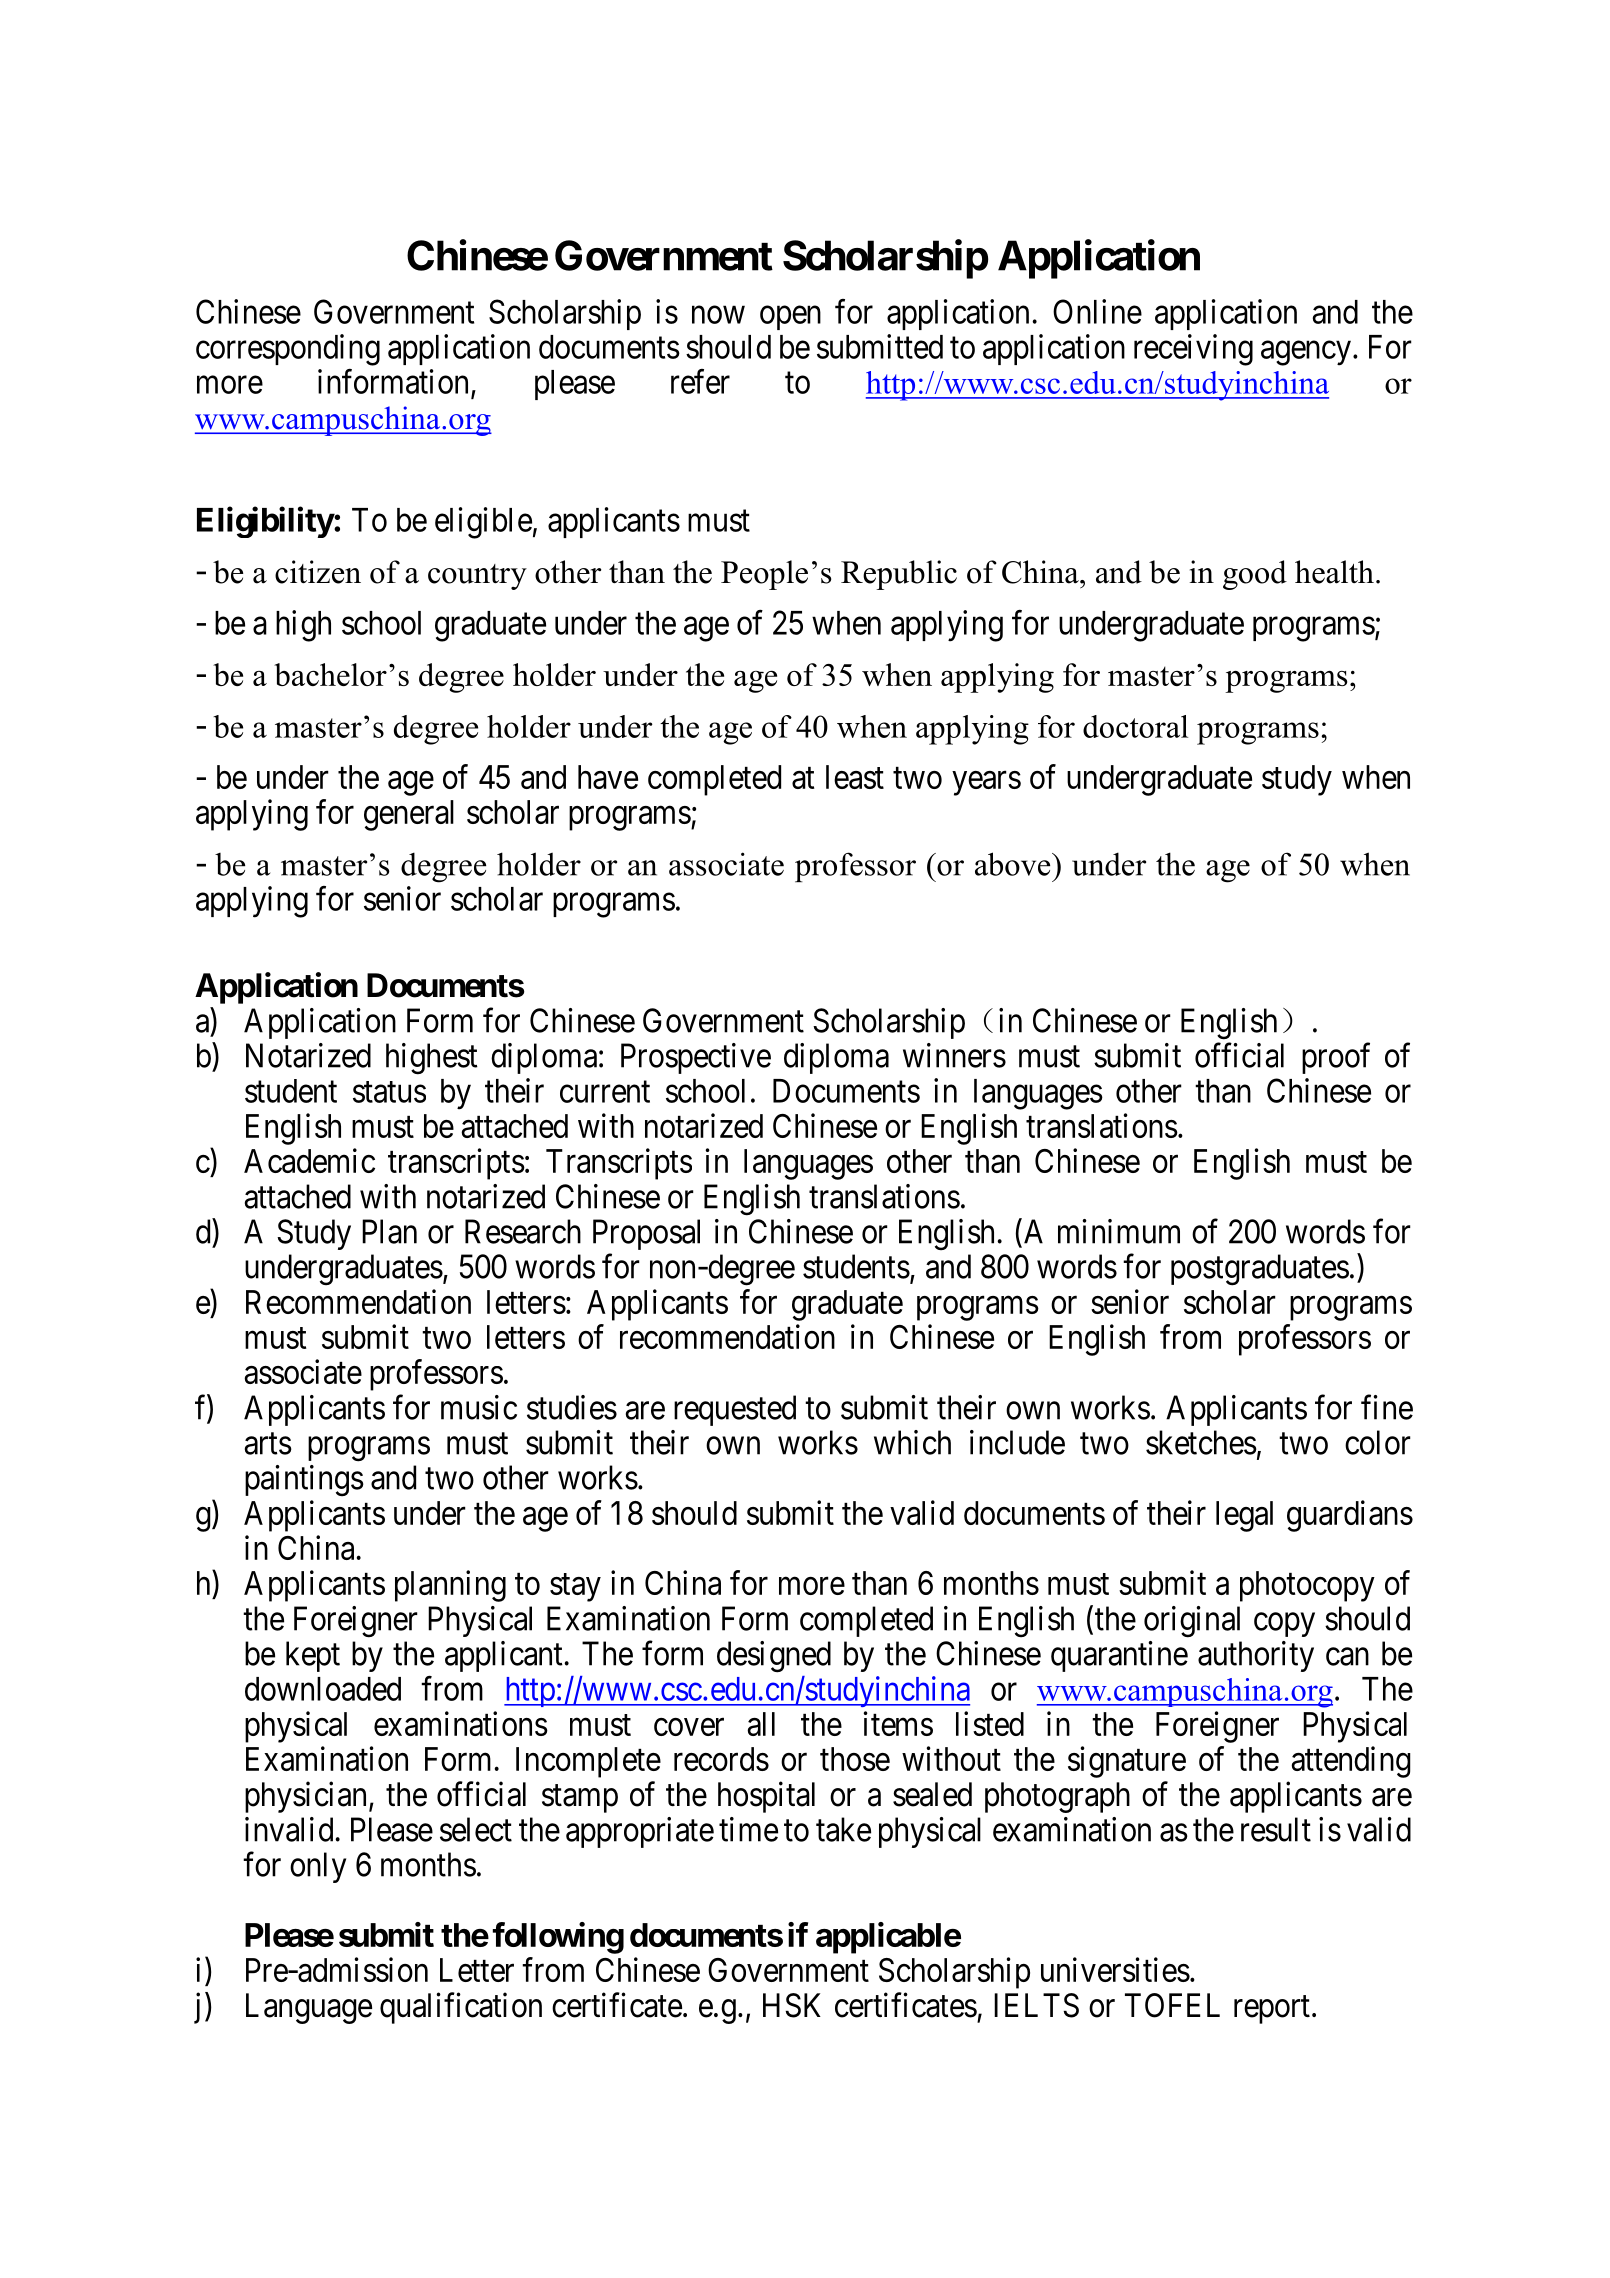 The height and width of the screenshot is (2278, 1610). Describe the element at coordinates (1336, 1058) in the screenshot. I see `proof` at that location.
